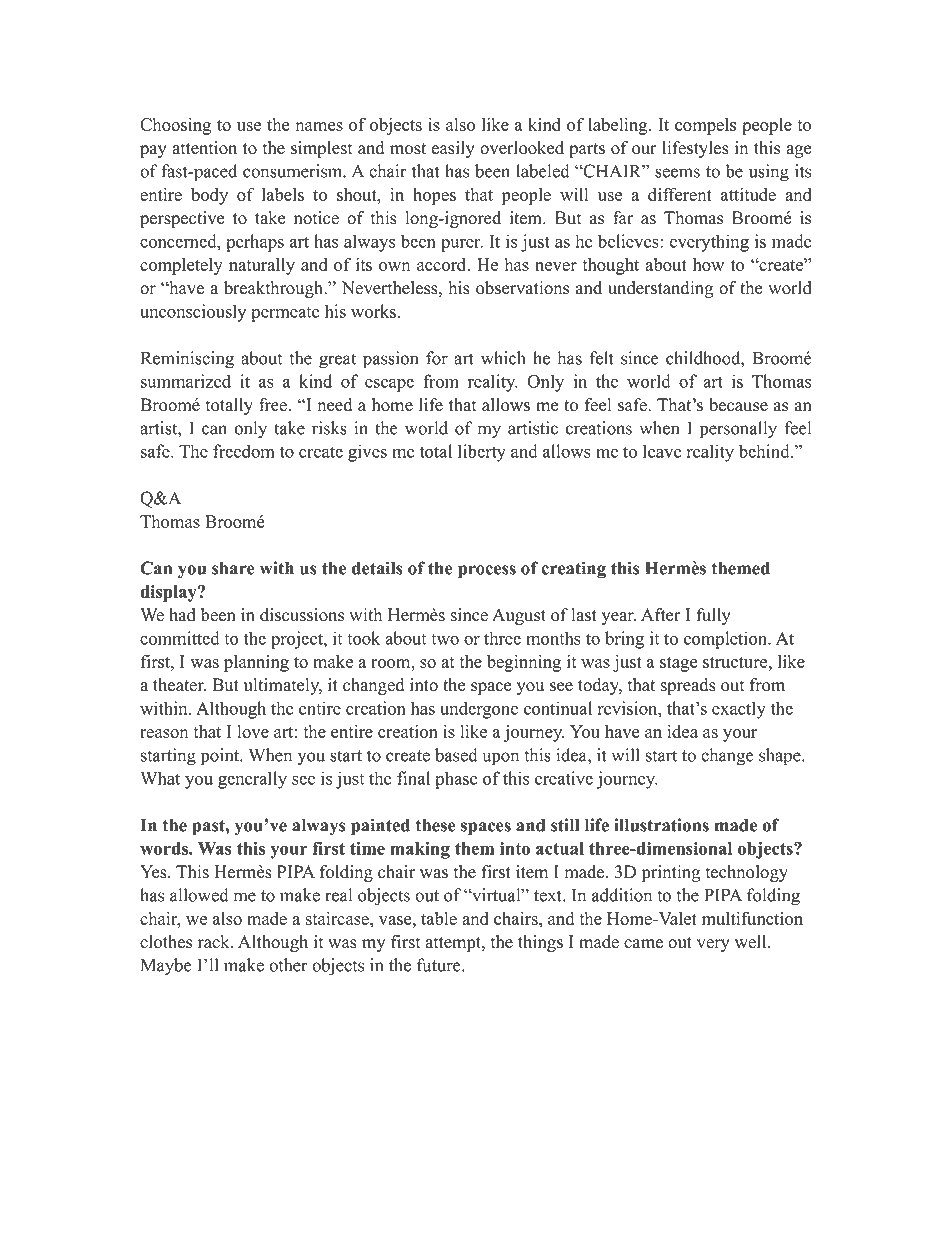 The image size is (952, 1233). Describe the element at coordinates (439, 918) in the screenshot. I see `table` at that location.
